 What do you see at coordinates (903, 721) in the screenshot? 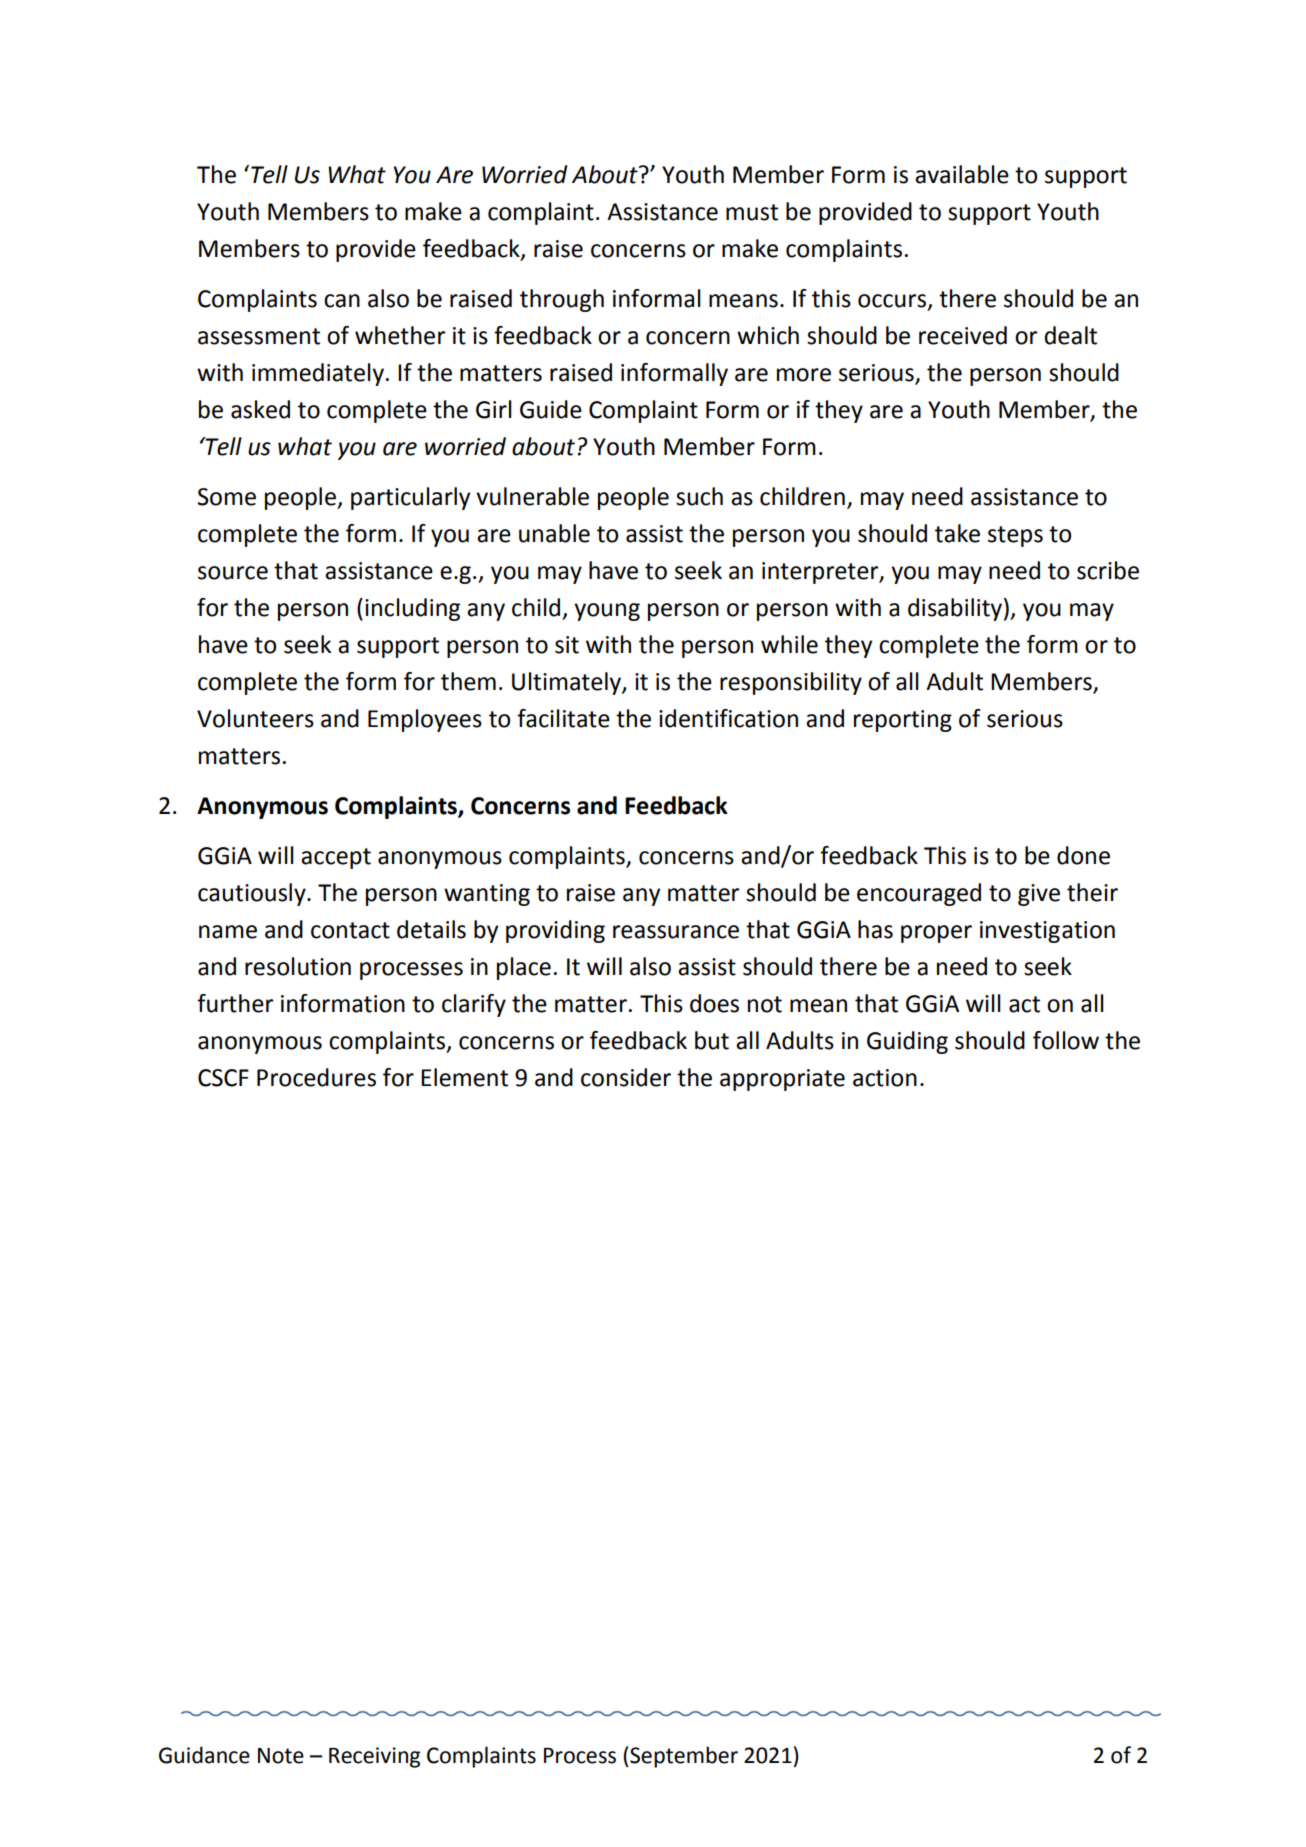
I see `reporting` at bounding box center [903, 721].
